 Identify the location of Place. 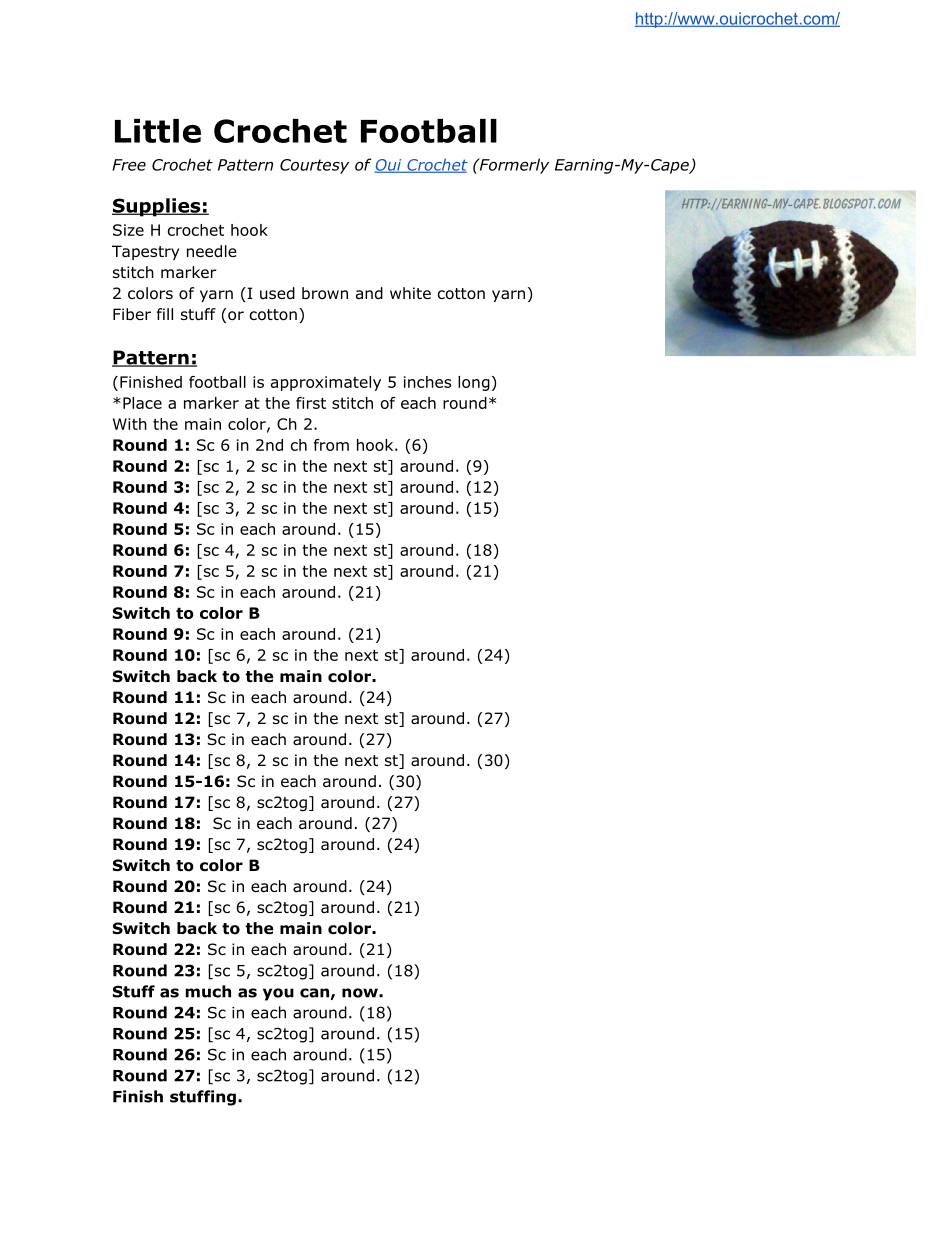
(142, 403).
